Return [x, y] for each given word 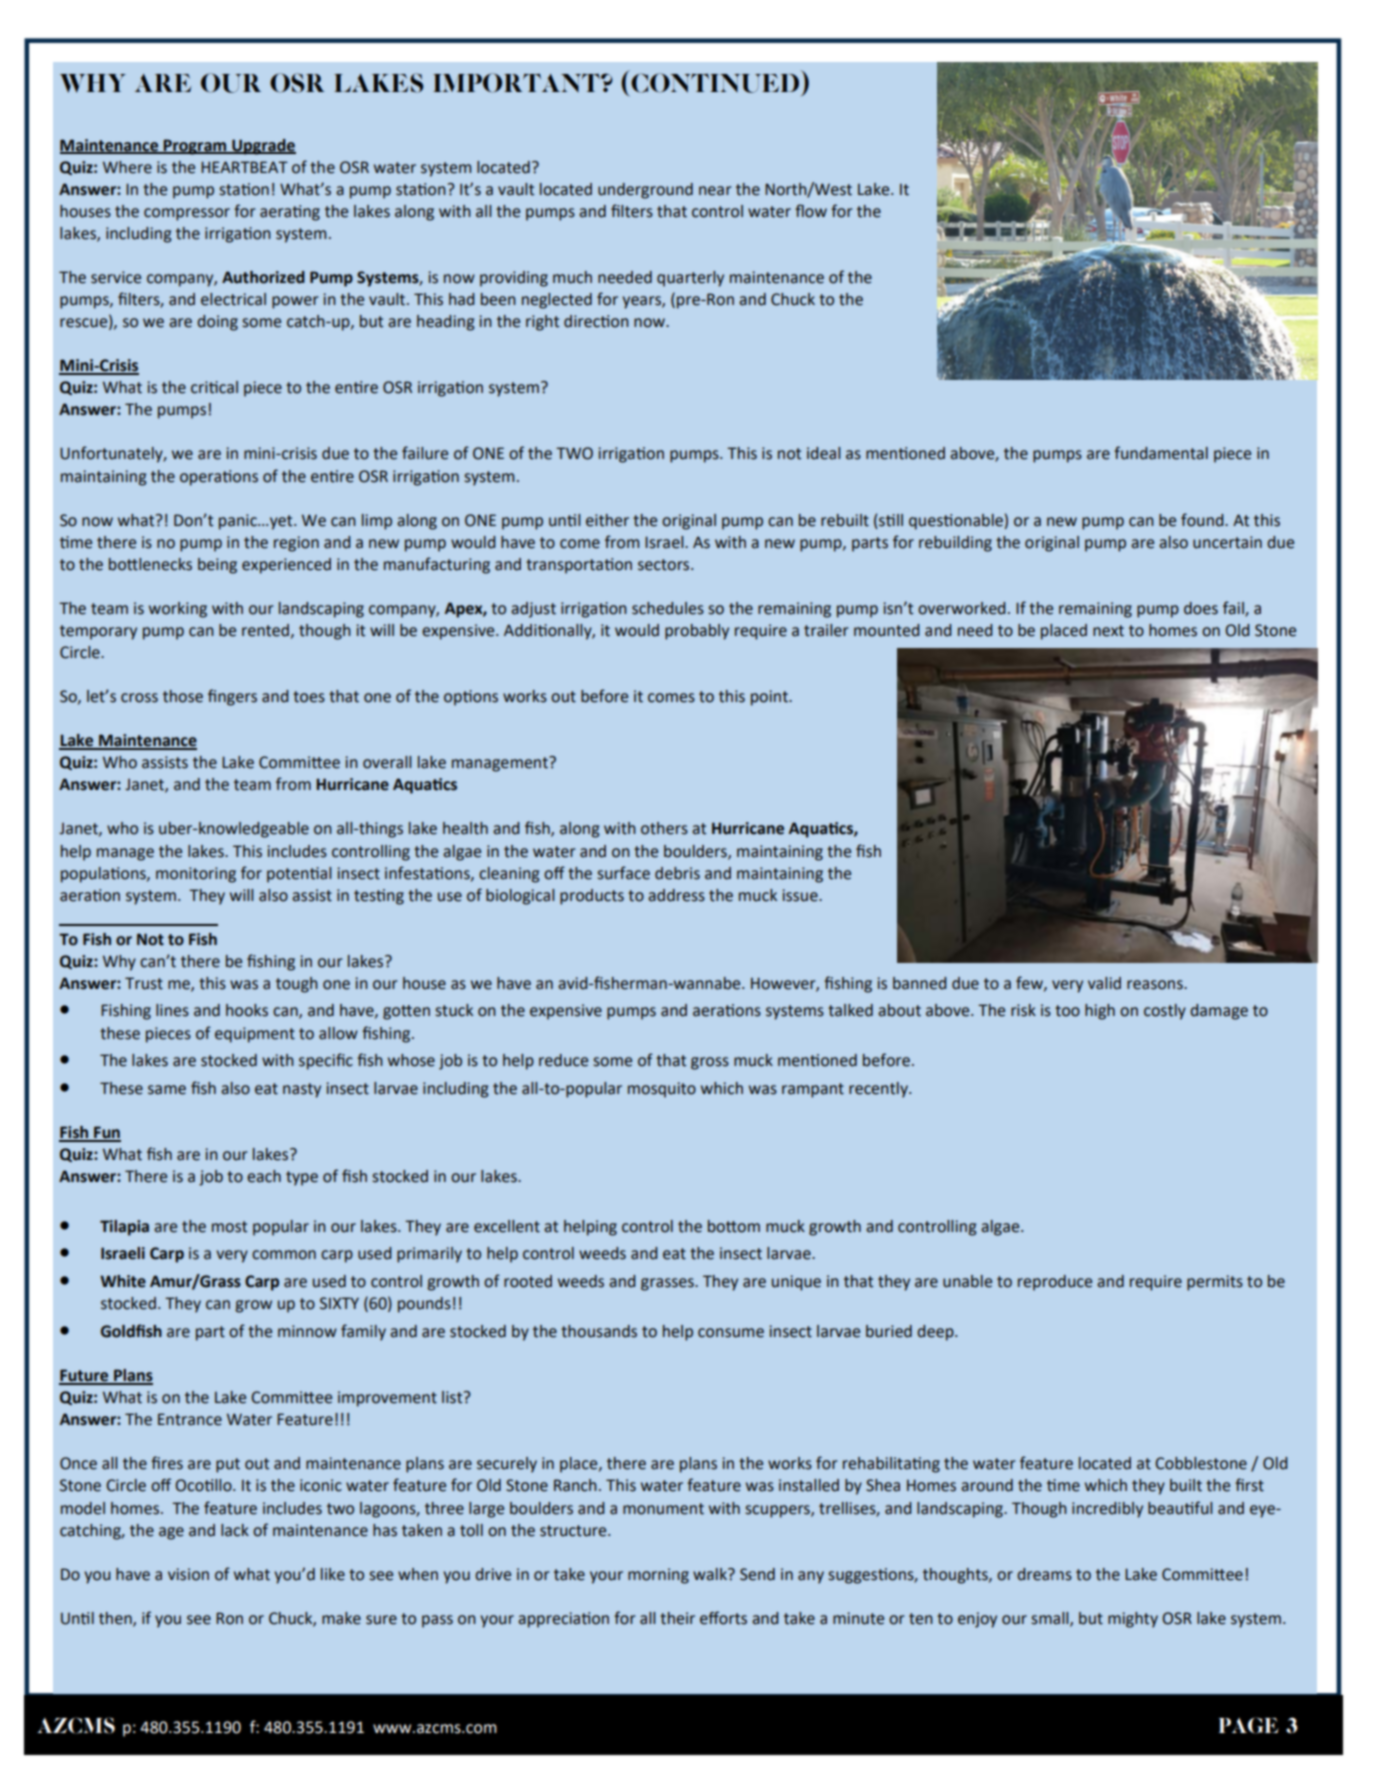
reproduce [1055, 1283]
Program [195, 147]
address [676, 895]
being [217, 566]
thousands [599, 1331]
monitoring [196, 875]
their [677, 1618]
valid [1104, 983]
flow [811, 211]
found [1203, 520]
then [116, 1619]
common [284, 1255]
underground [645, 191]
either [607, 520]
